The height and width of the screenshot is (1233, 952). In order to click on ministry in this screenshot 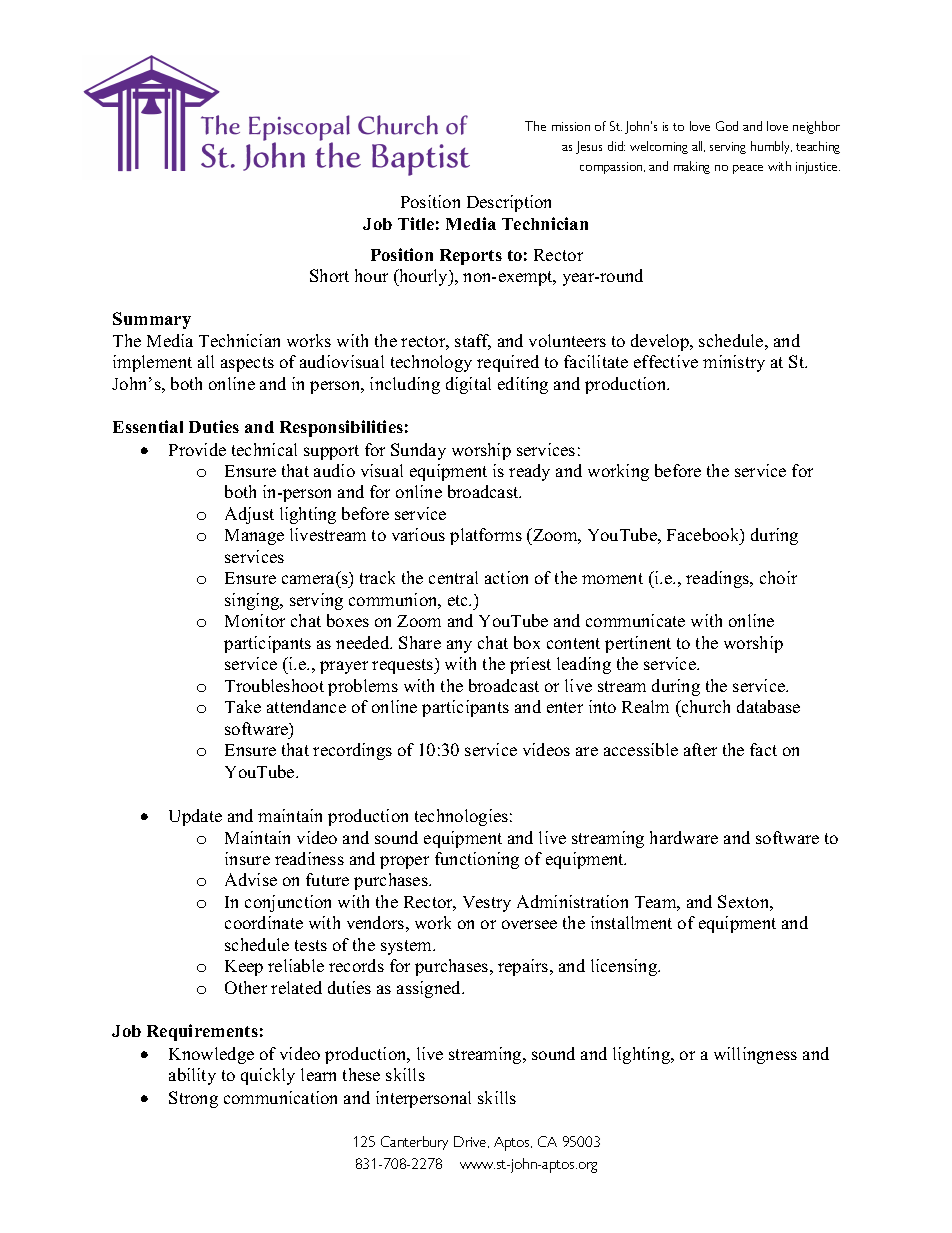, I will do `click(734, 363)`.
